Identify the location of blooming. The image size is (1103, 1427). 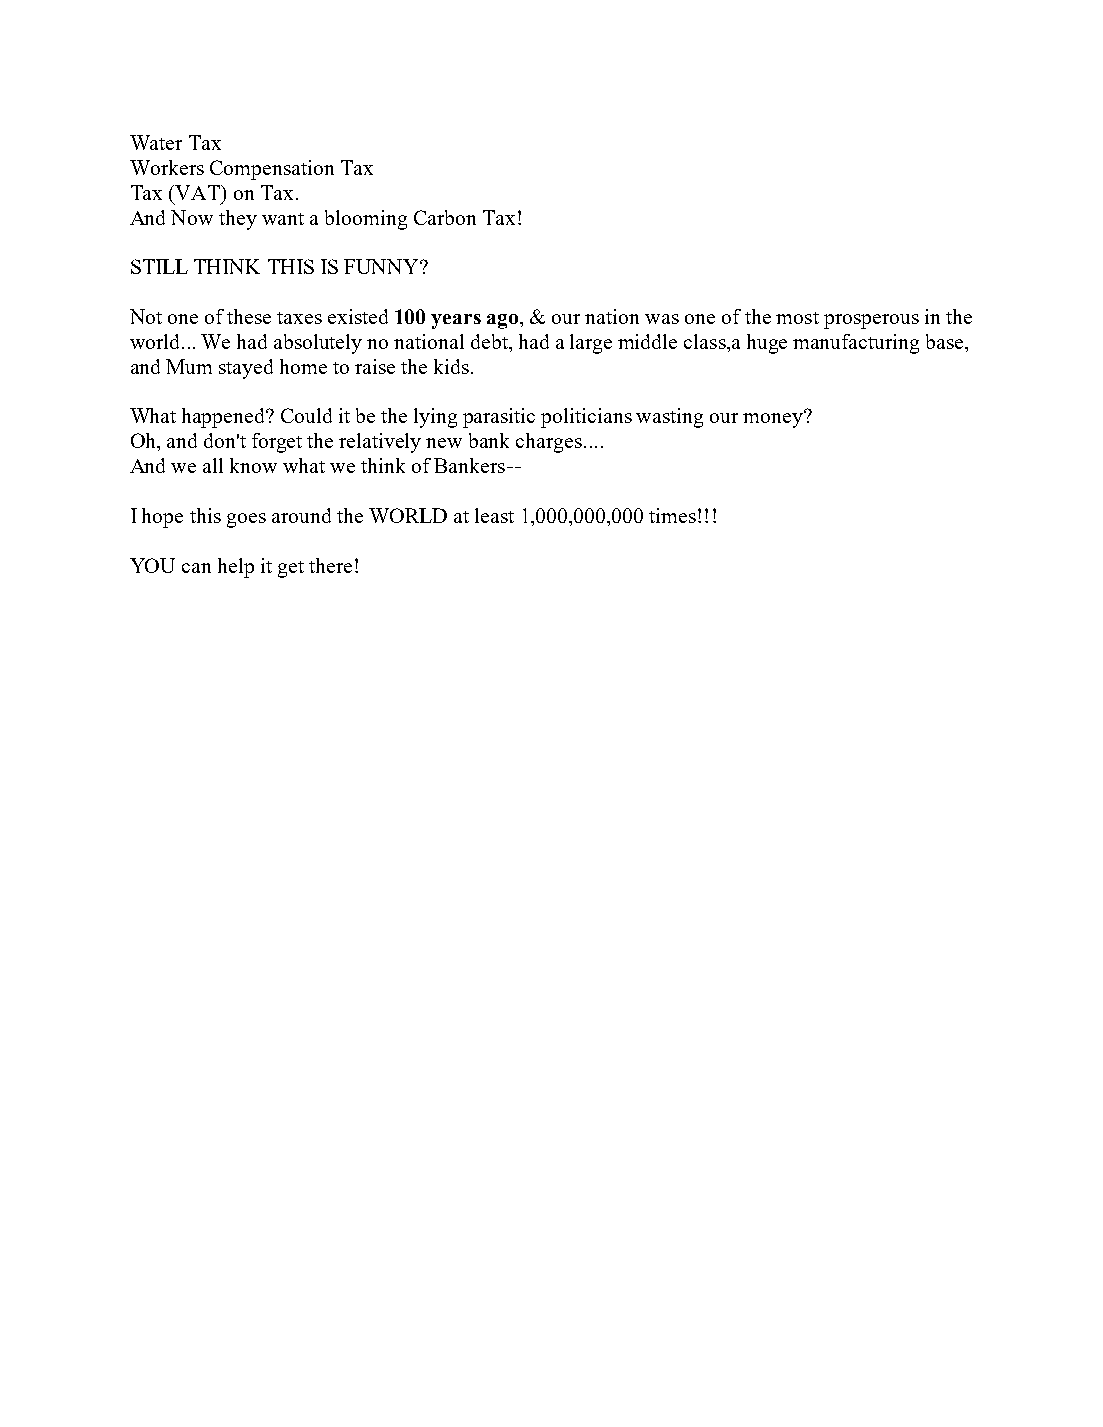
(366, 220).
